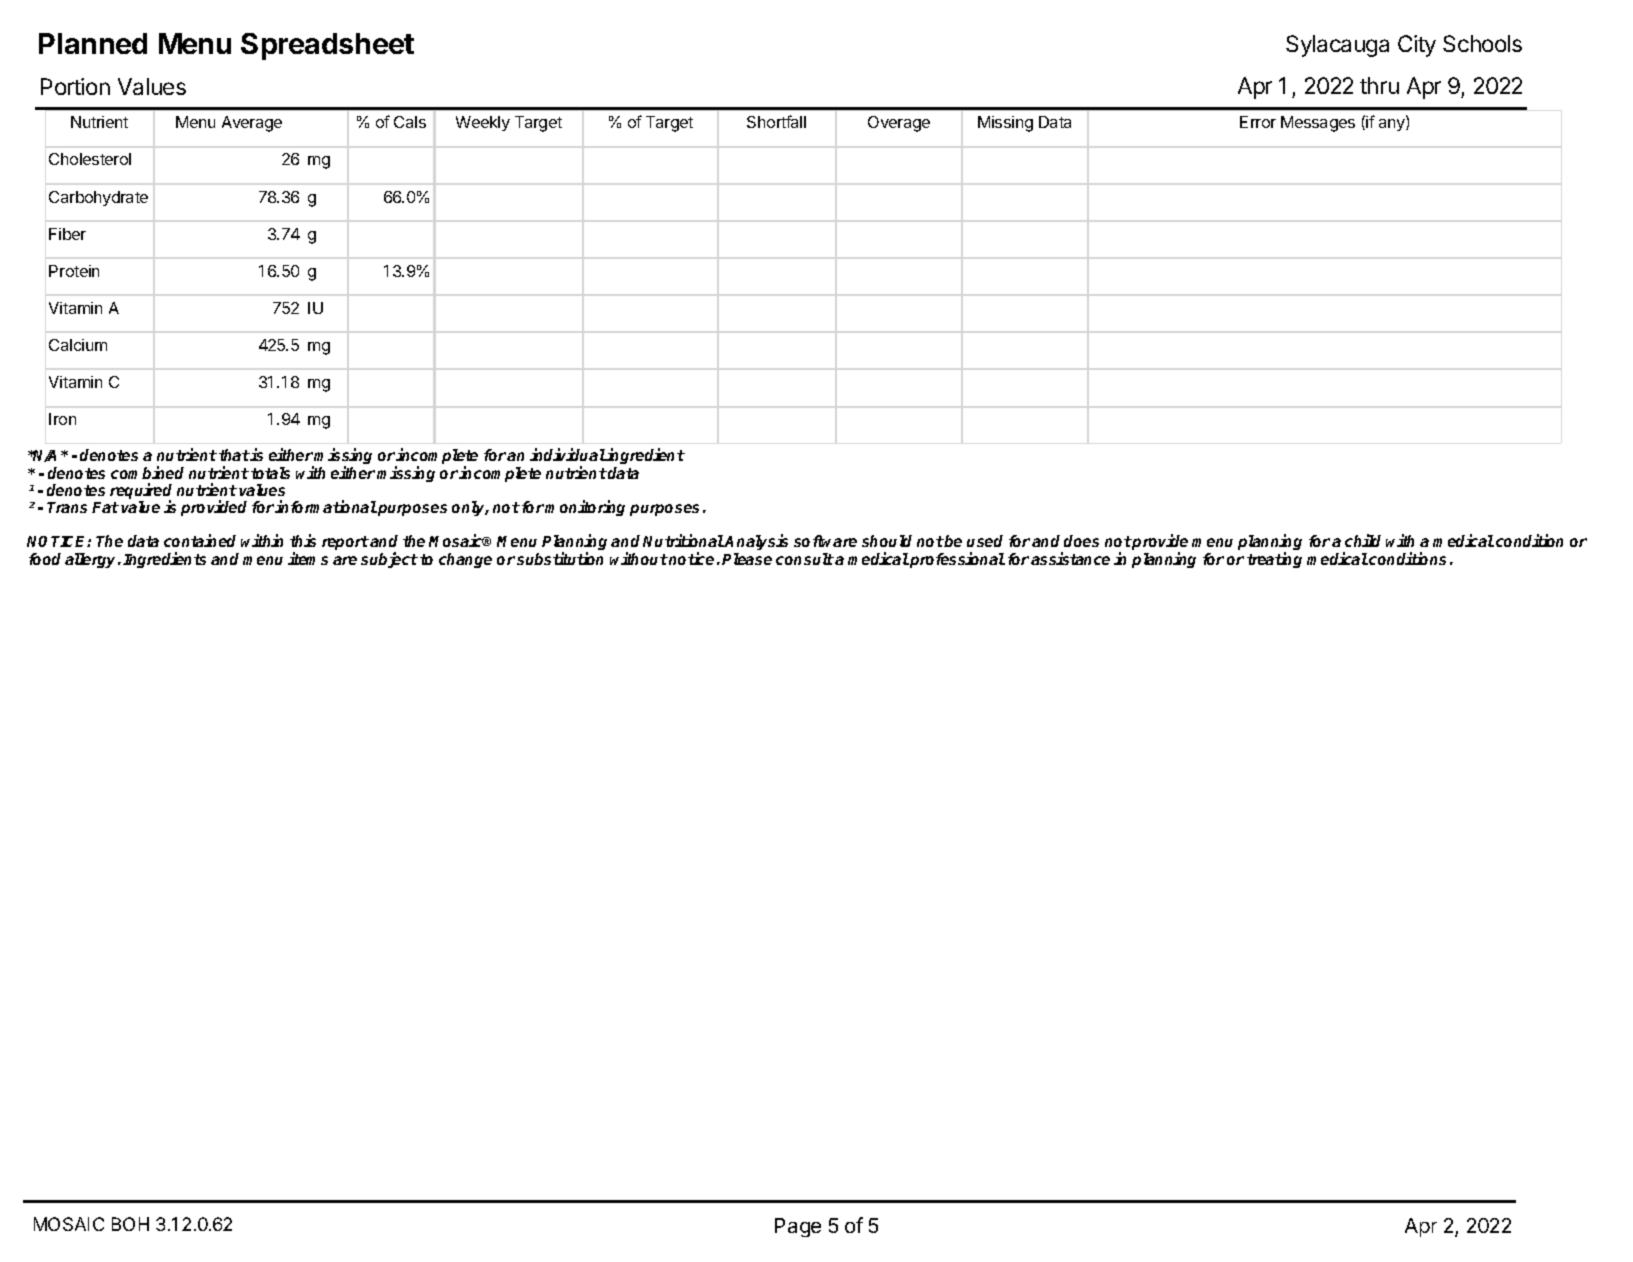 The width and height of the image is (1633, 1262). Describe the element at coordinates (747, 559) in the image. I see `Please` at that location.
